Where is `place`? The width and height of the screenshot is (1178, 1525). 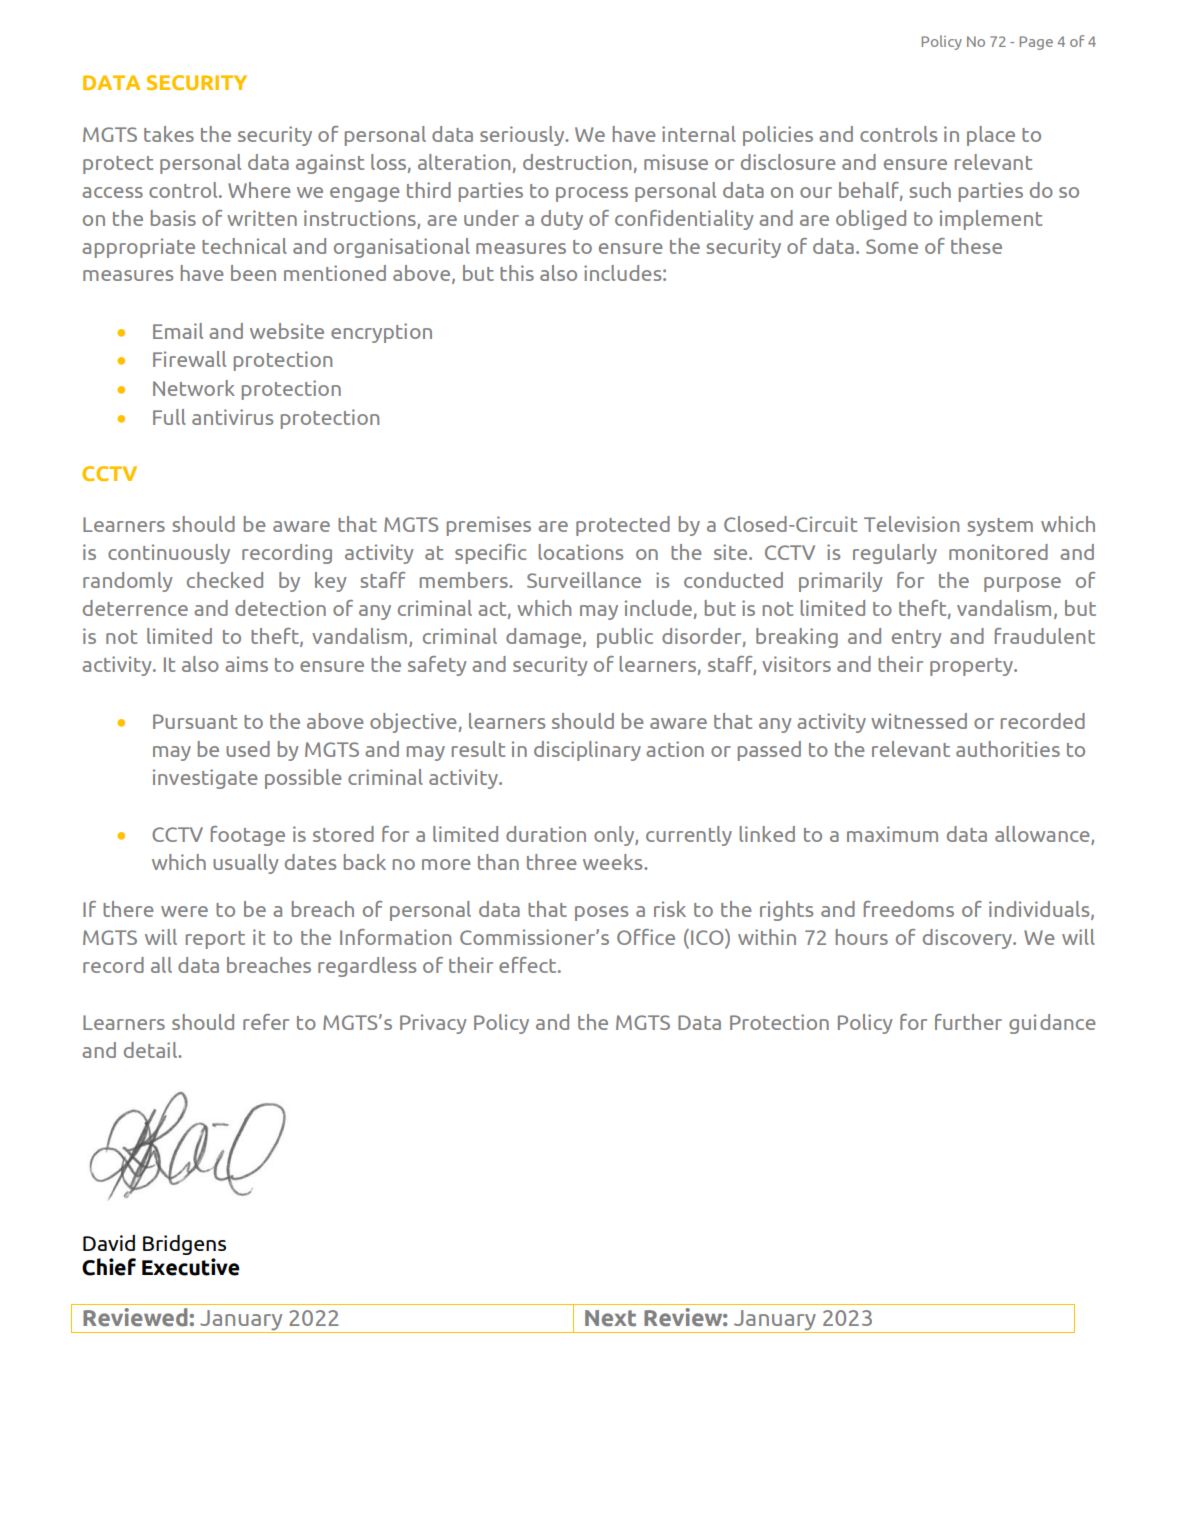
place is located at coordinates (991, 136).
